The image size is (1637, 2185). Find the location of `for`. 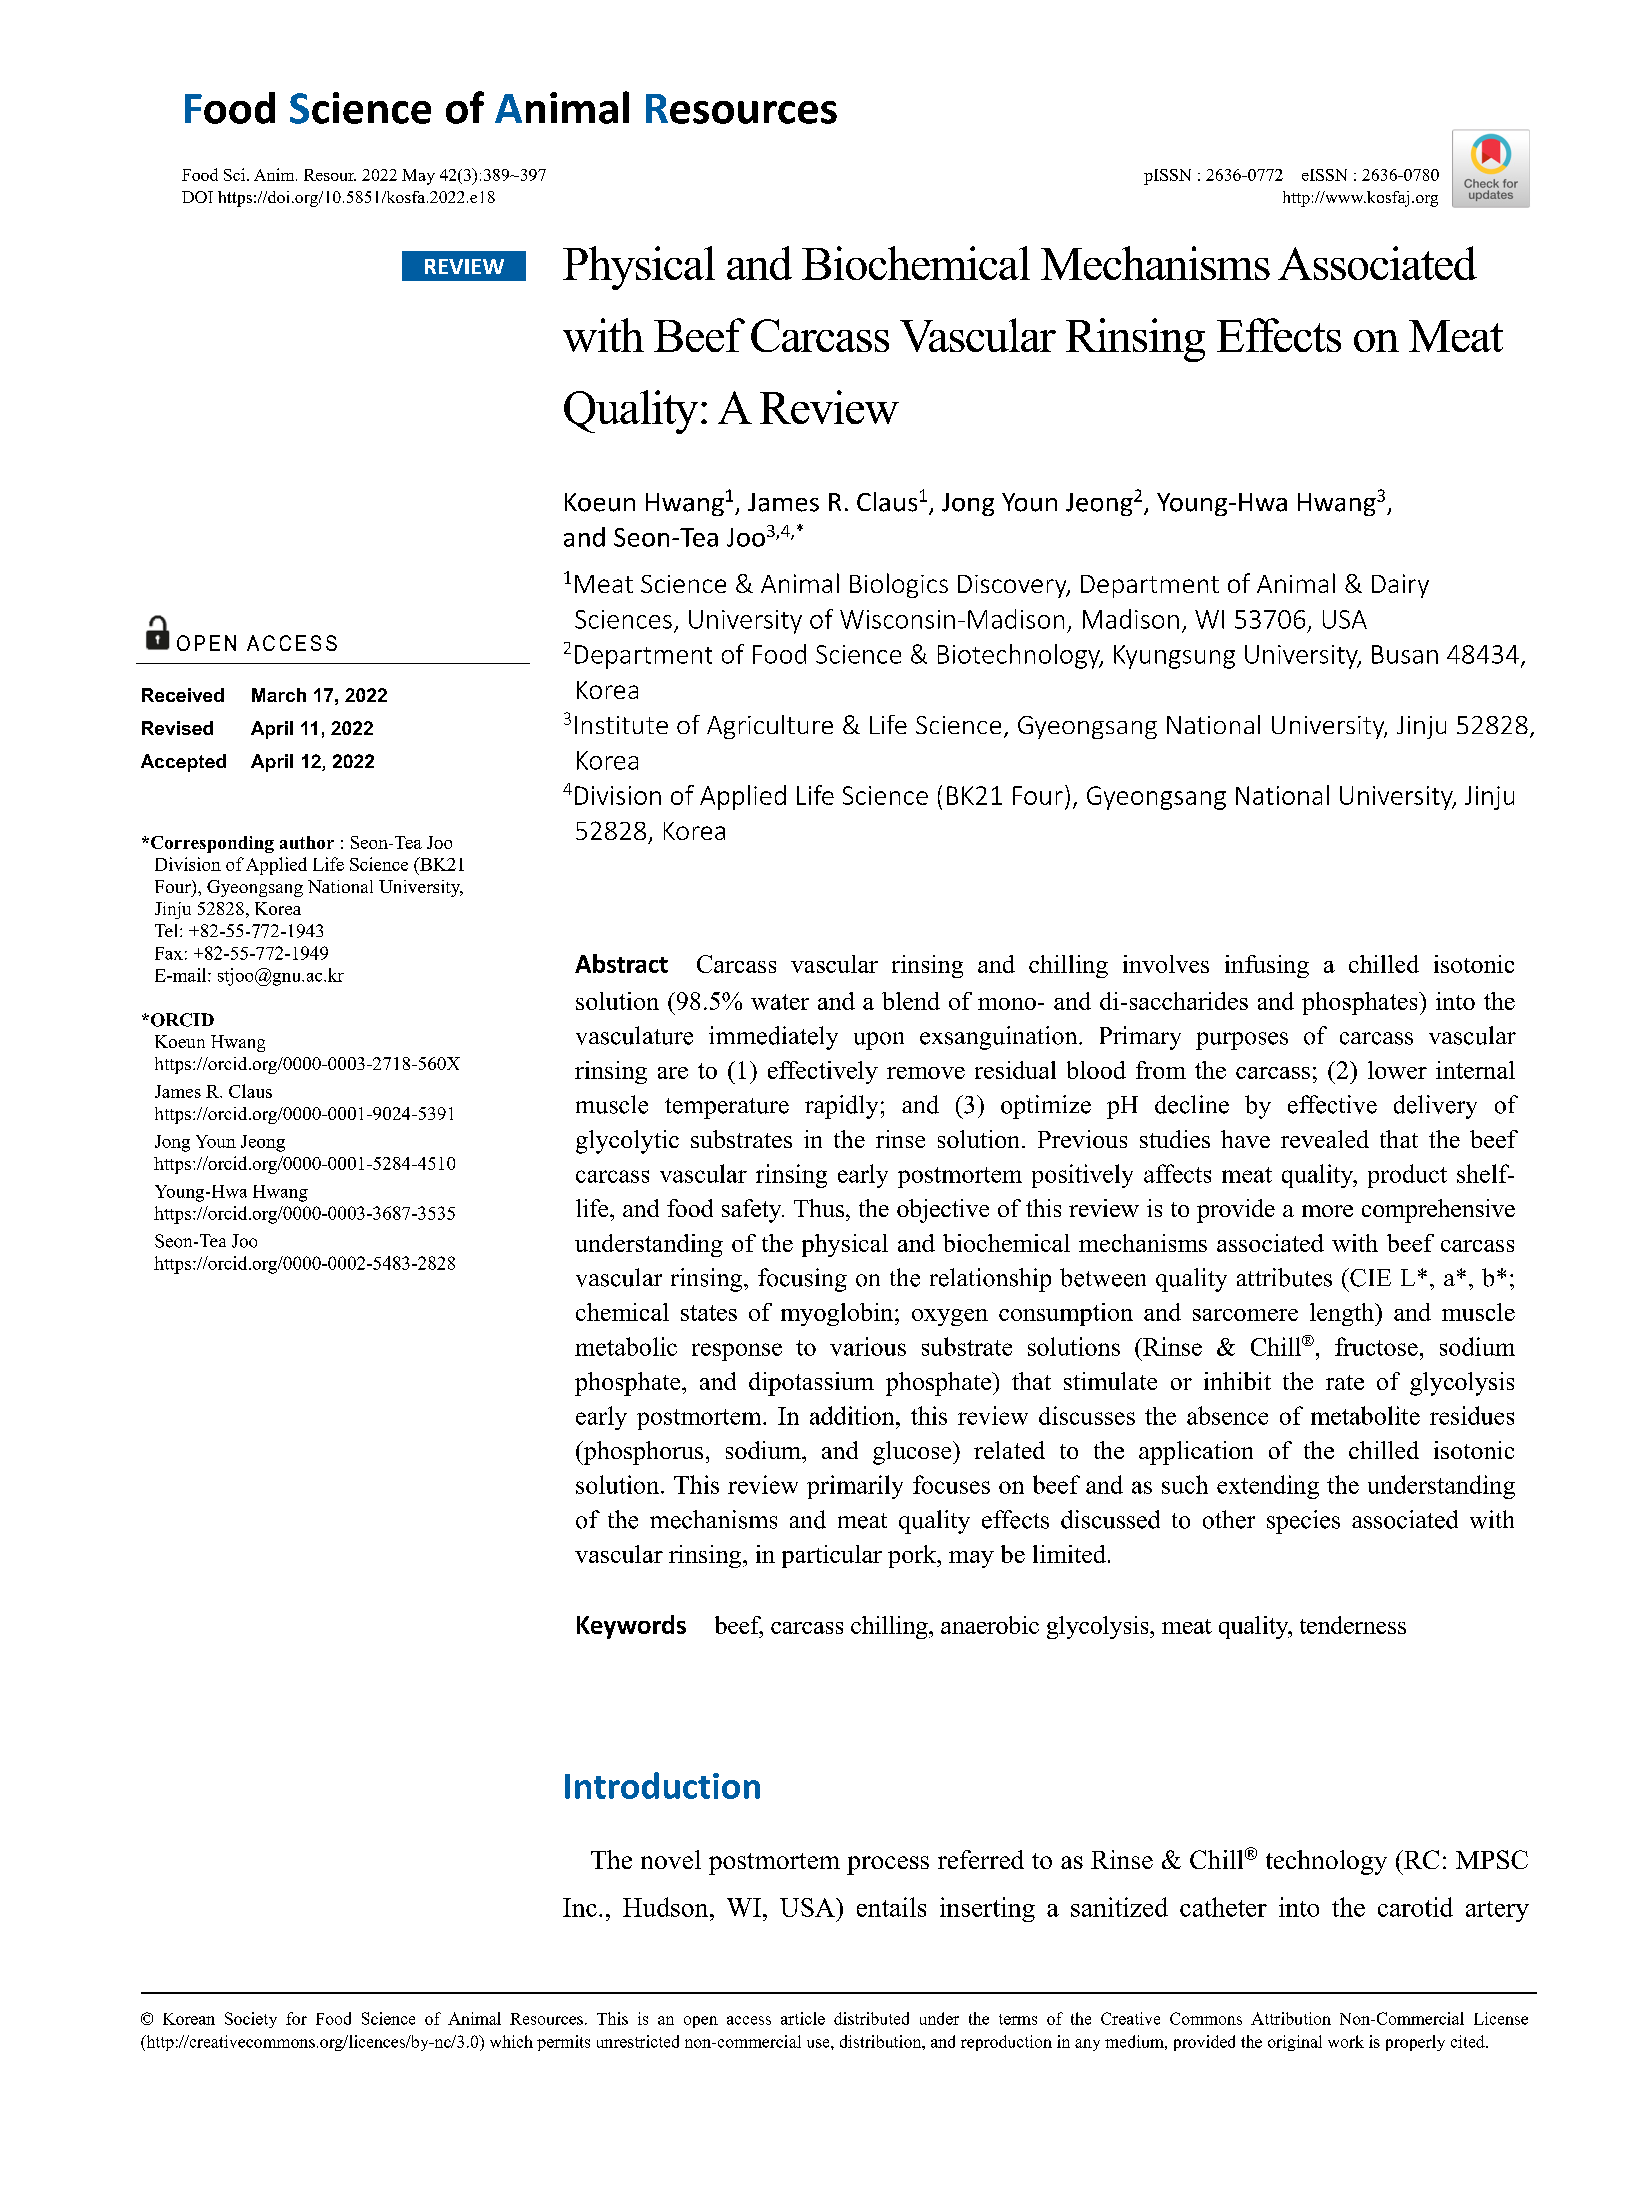

for is located at coordinates (296, 2018).
